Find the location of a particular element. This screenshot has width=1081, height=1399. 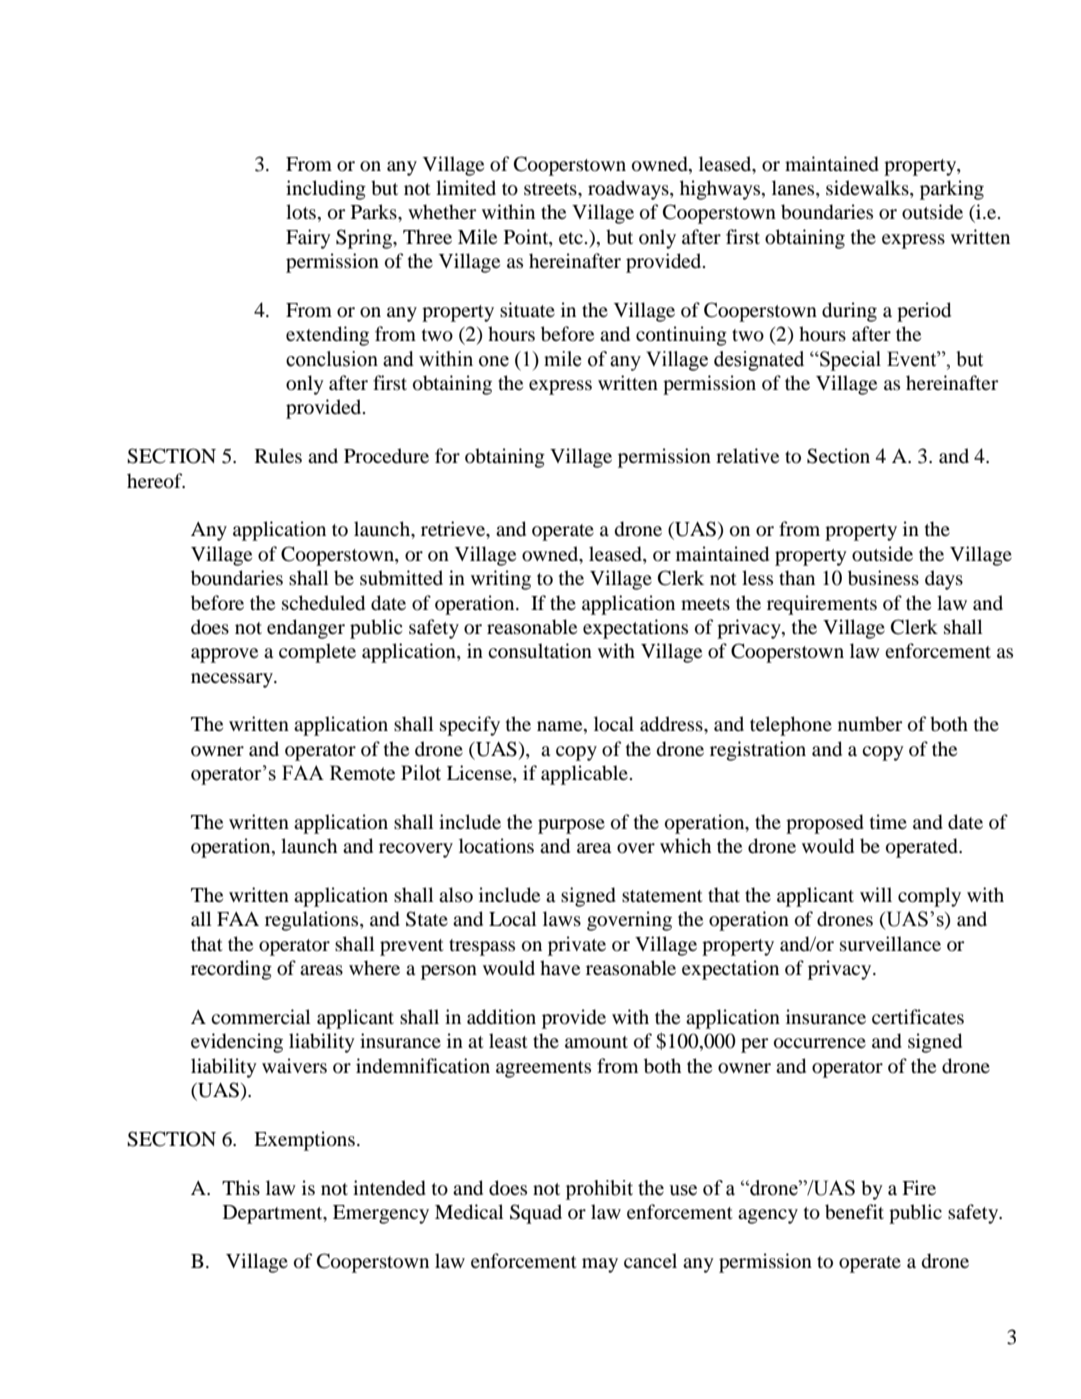

commercial is located at coordinates (260, 1017).
